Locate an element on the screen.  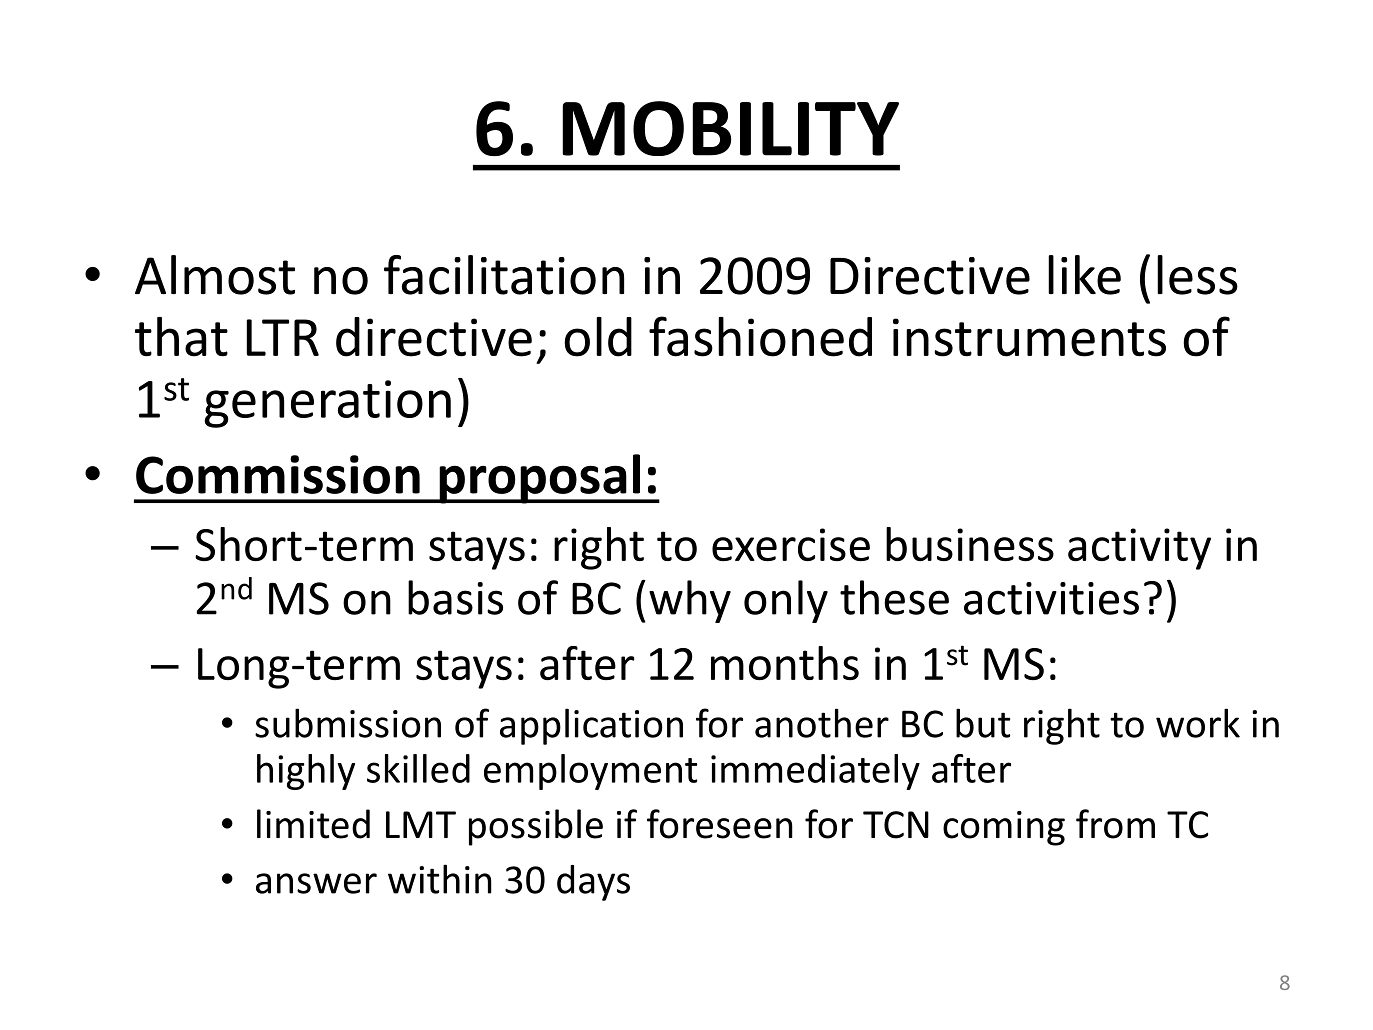
LTR is located at coordinates (282, 337).
